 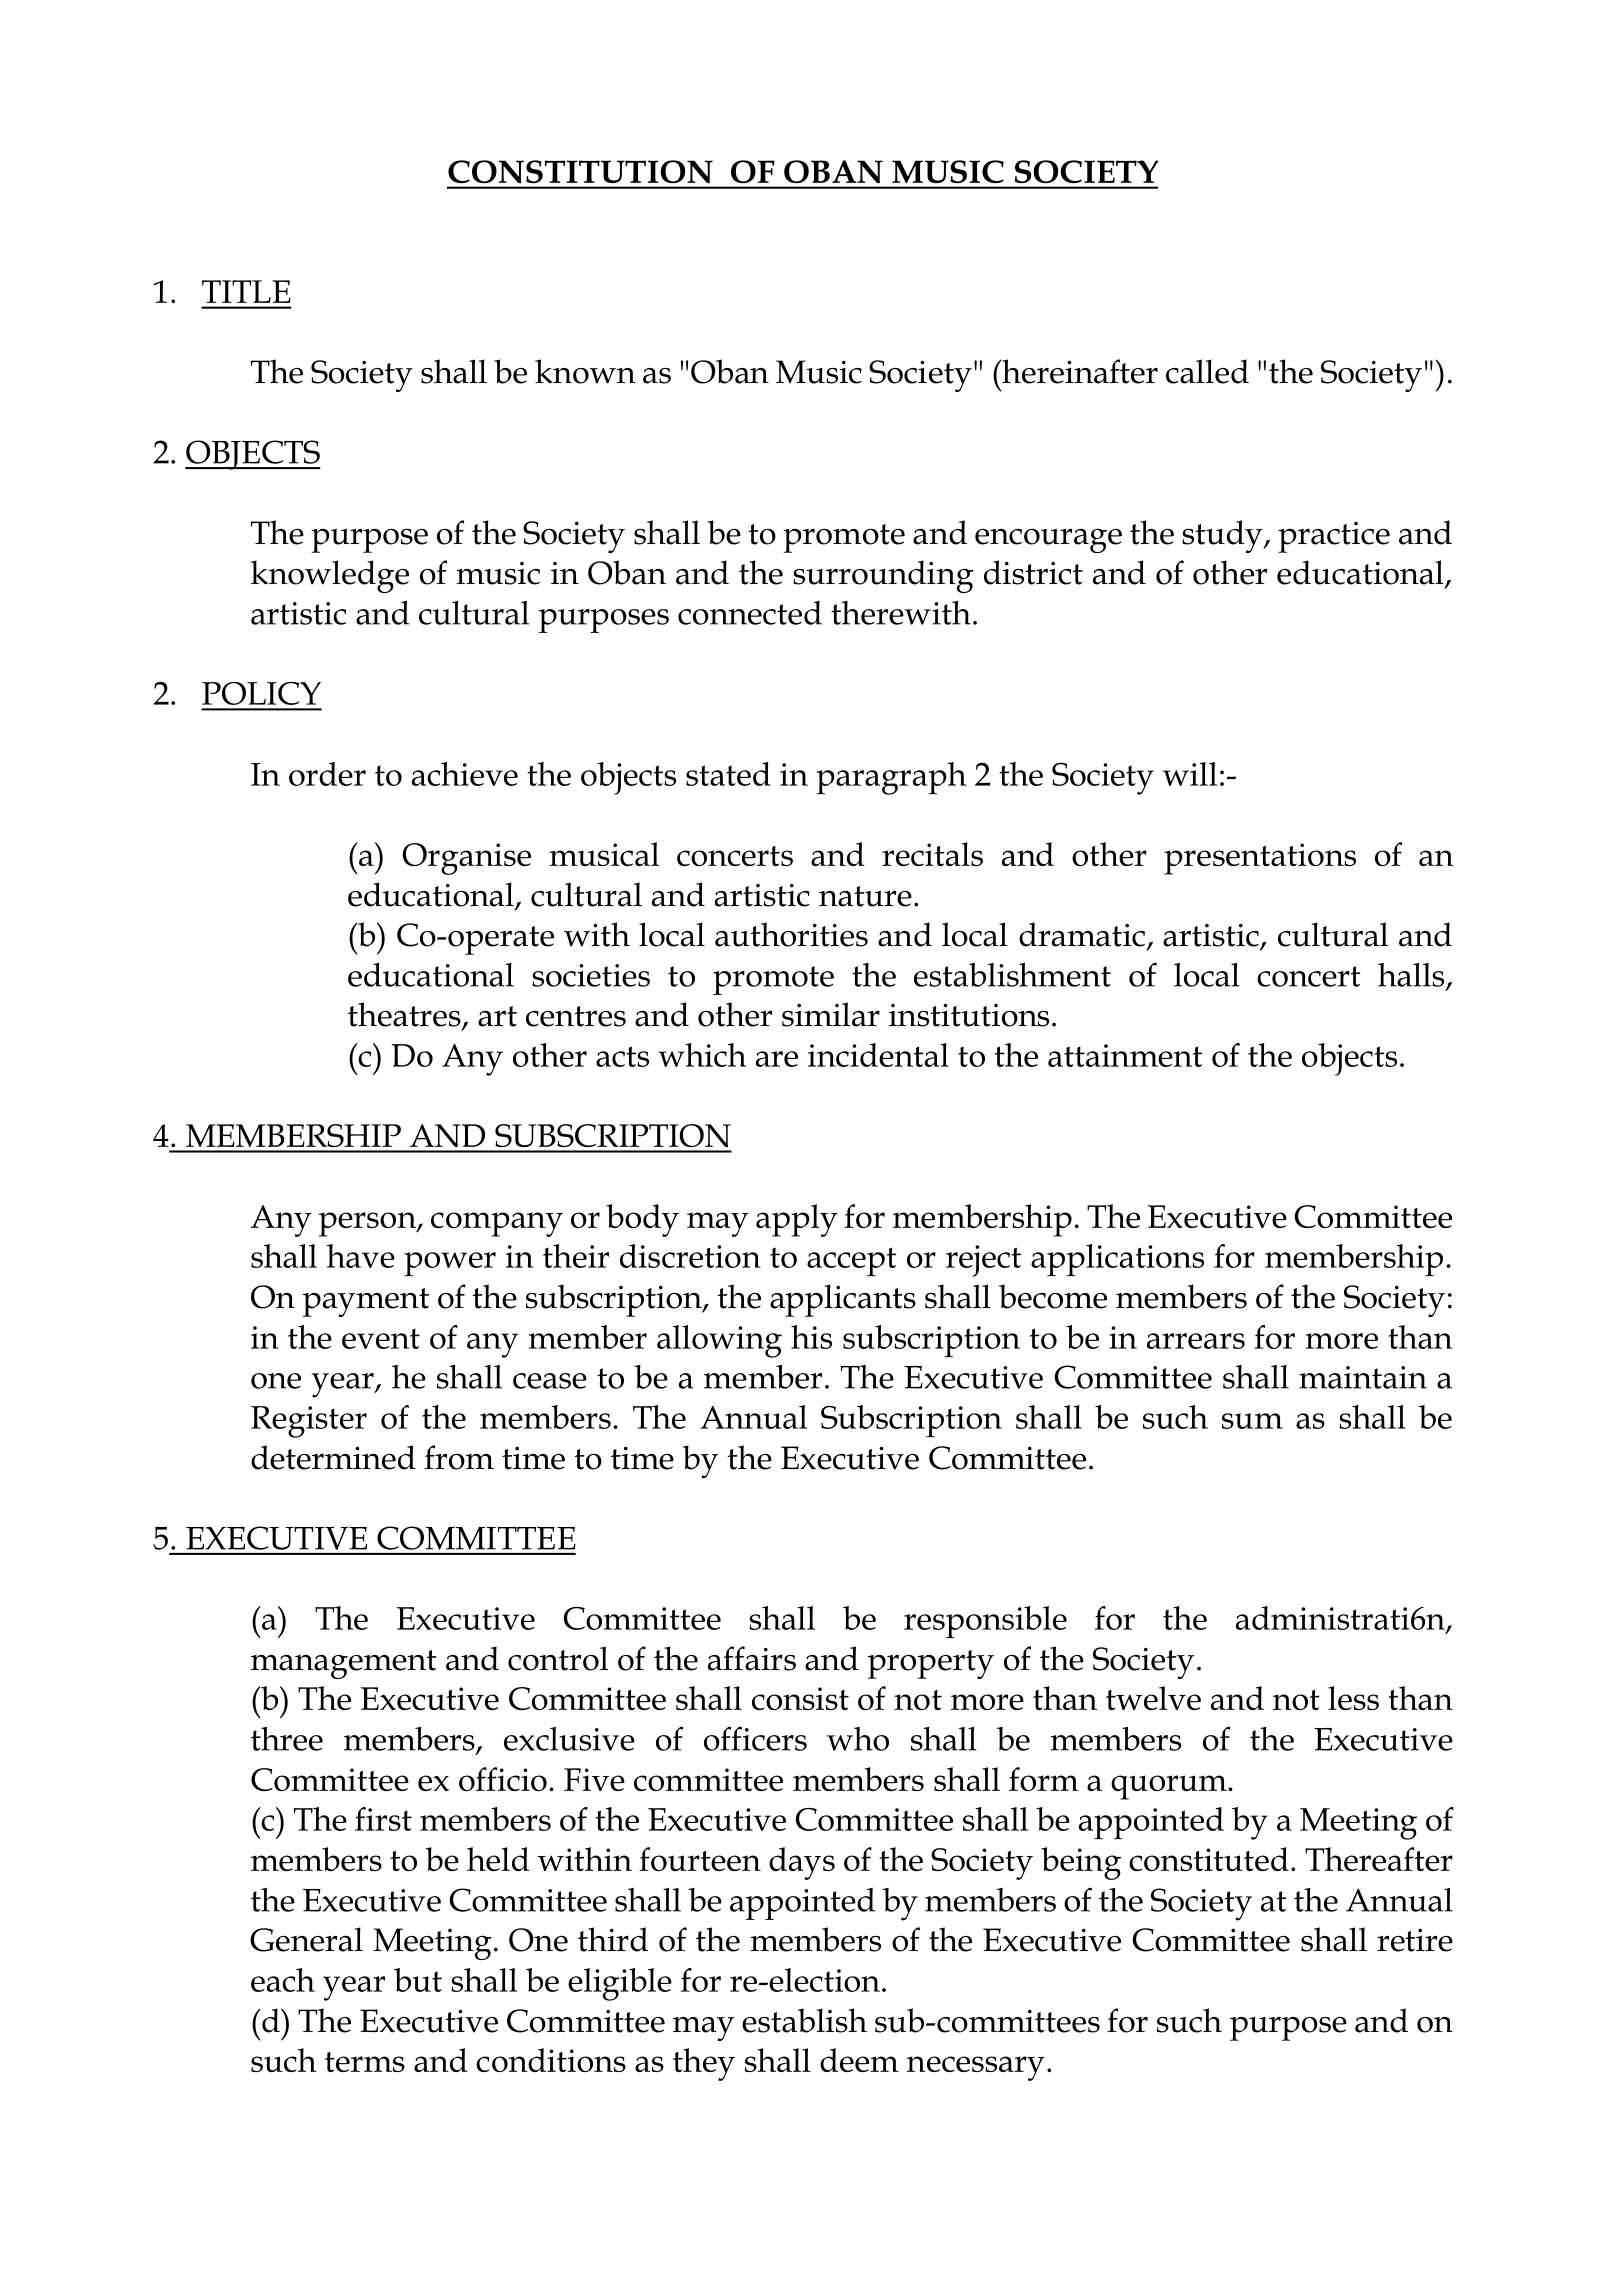 I want to click on called, so click(x=1207, y=371).
